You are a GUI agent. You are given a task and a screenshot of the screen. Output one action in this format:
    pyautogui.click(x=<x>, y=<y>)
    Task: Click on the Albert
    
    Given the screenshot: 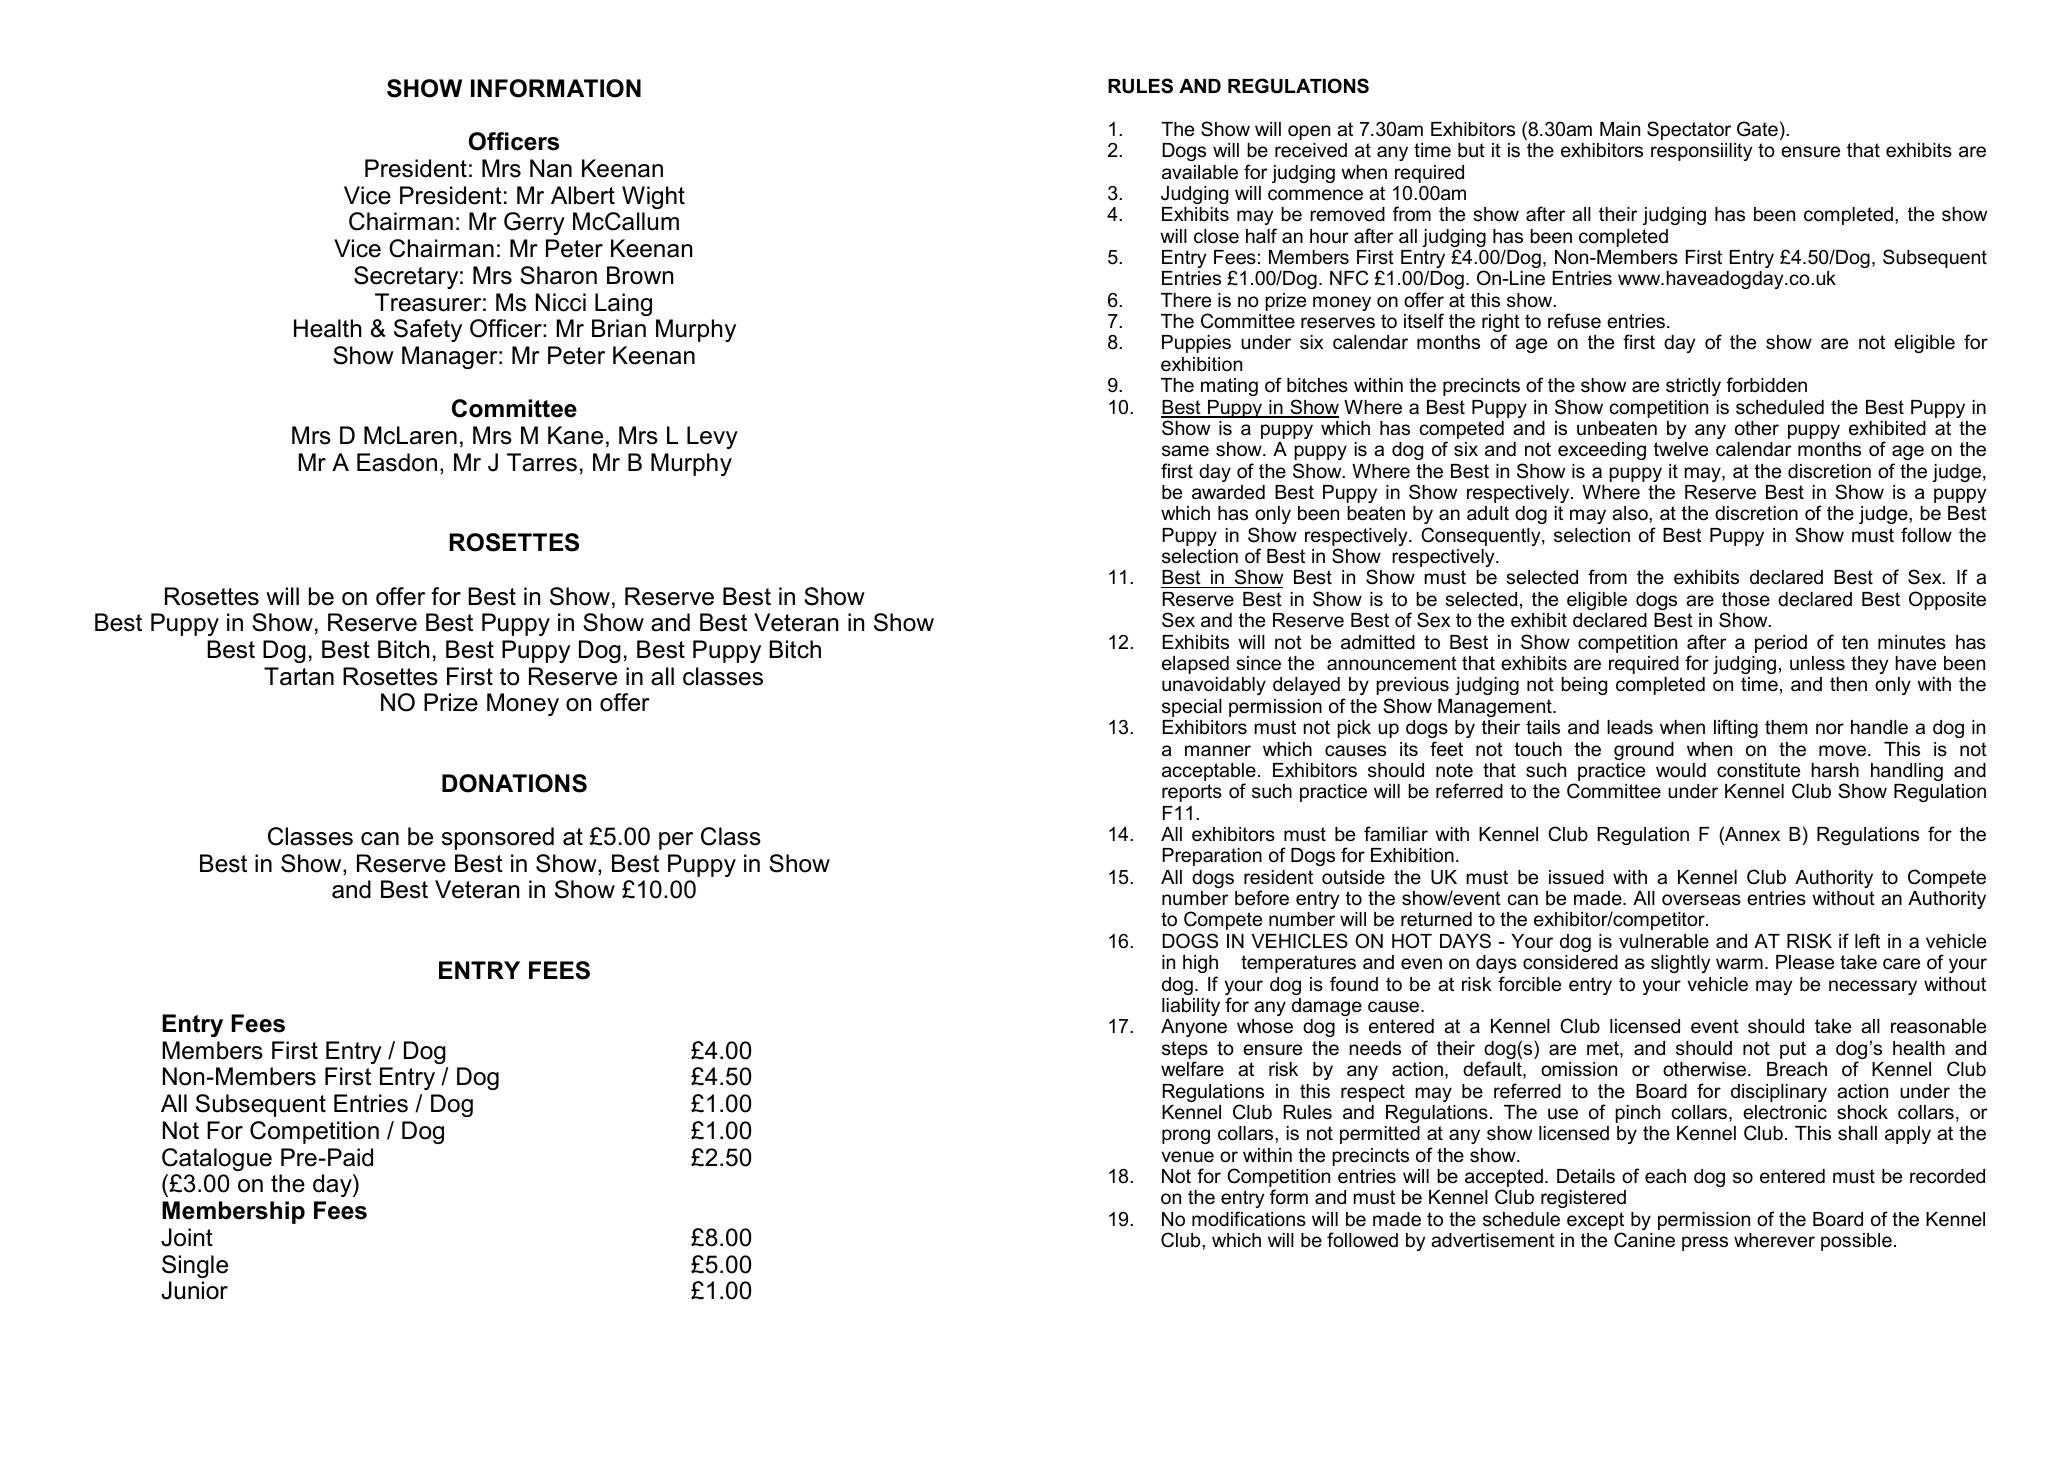 What is the action you would take?
    pyautogui.click(x=583, y=195)
